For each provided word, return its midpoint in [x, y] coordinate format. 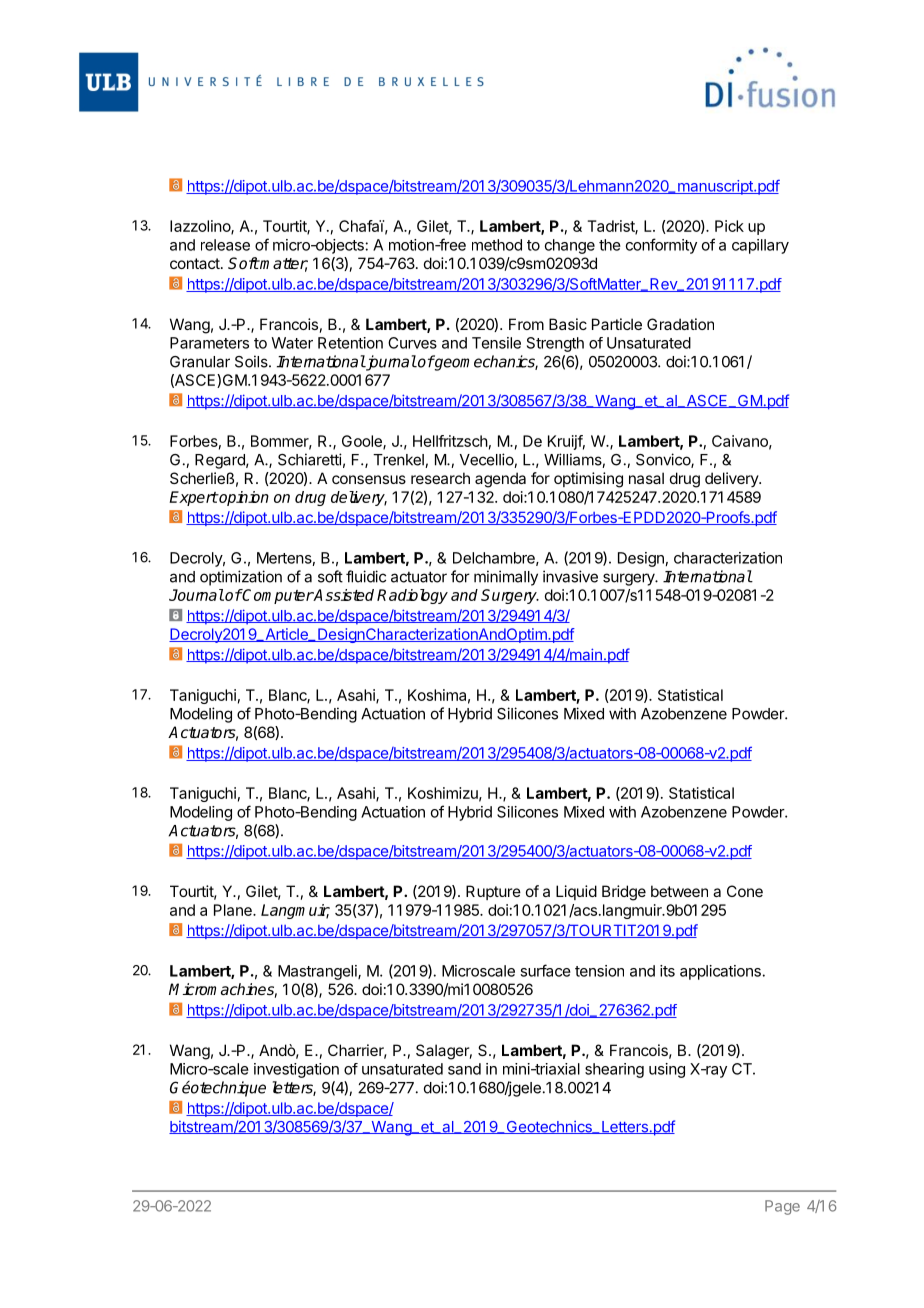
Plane [234, 910]
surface [545, 970]
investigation [296, 1070]
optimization [241, 578]
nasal [646, 478]
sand [464, 1069]
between [679, 891]
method [497, 245]
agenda [500, 480]
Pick [729, 226]
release [225, 245]
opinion [243, 498]
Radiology [412, 596]
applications [720, 972]
